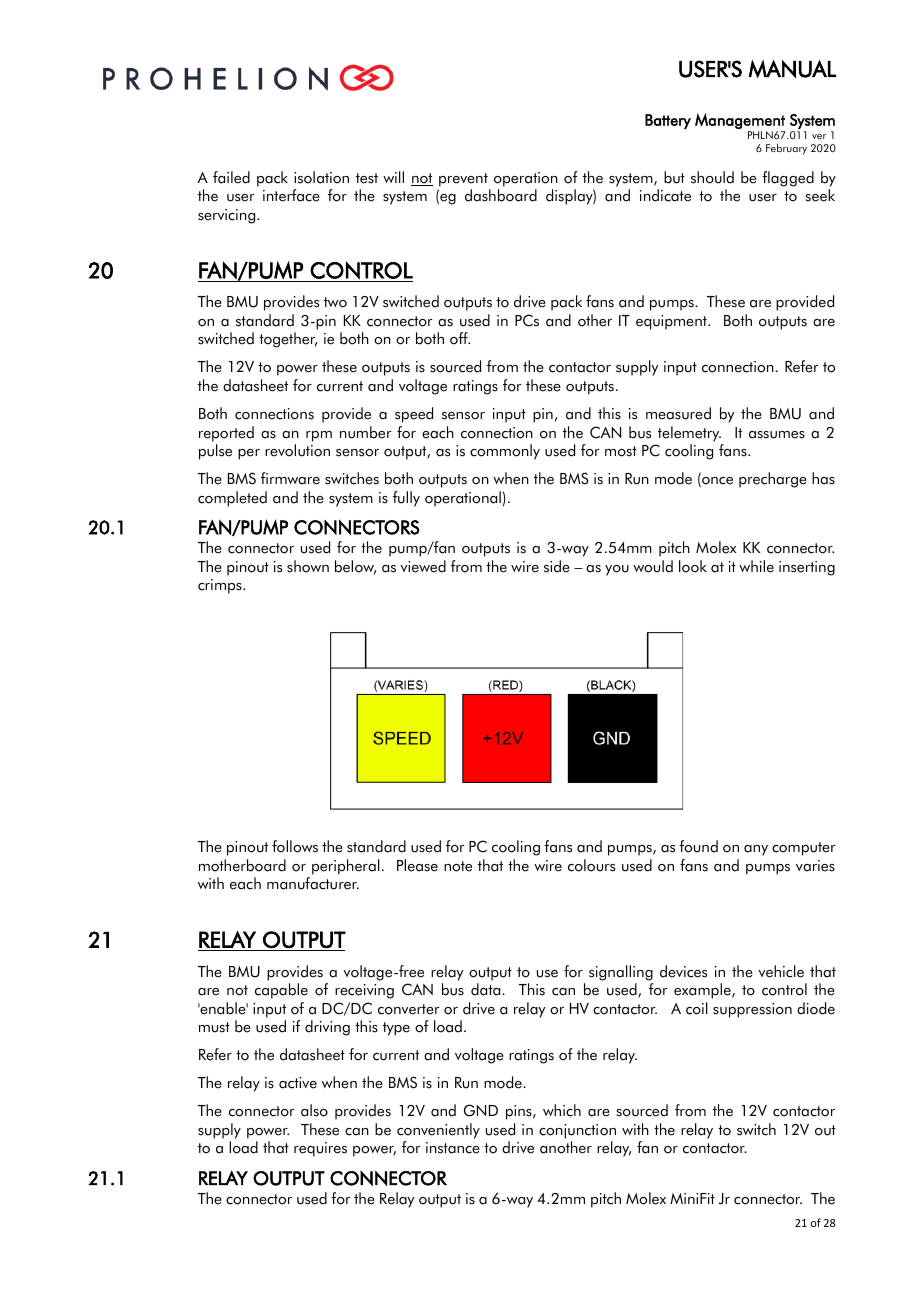  What do you see at coordinates (520, 1112) in the document?
I see `pins` at bounding box center [520, 1112].
